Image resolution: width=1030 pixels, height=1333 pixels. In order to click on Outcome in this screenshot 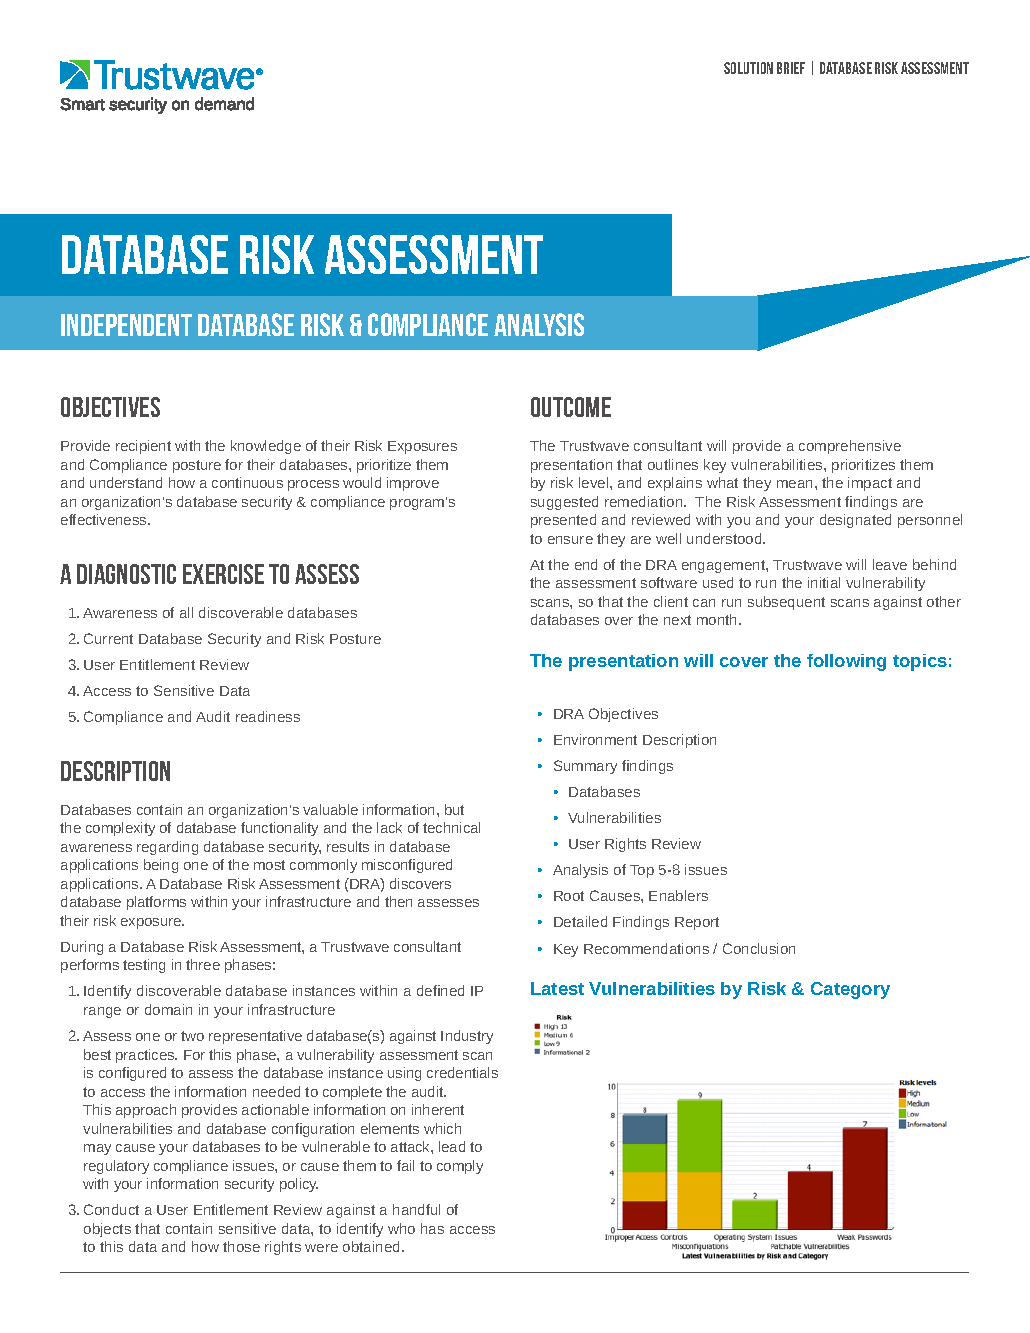, I will do `click(571, 407)`.
